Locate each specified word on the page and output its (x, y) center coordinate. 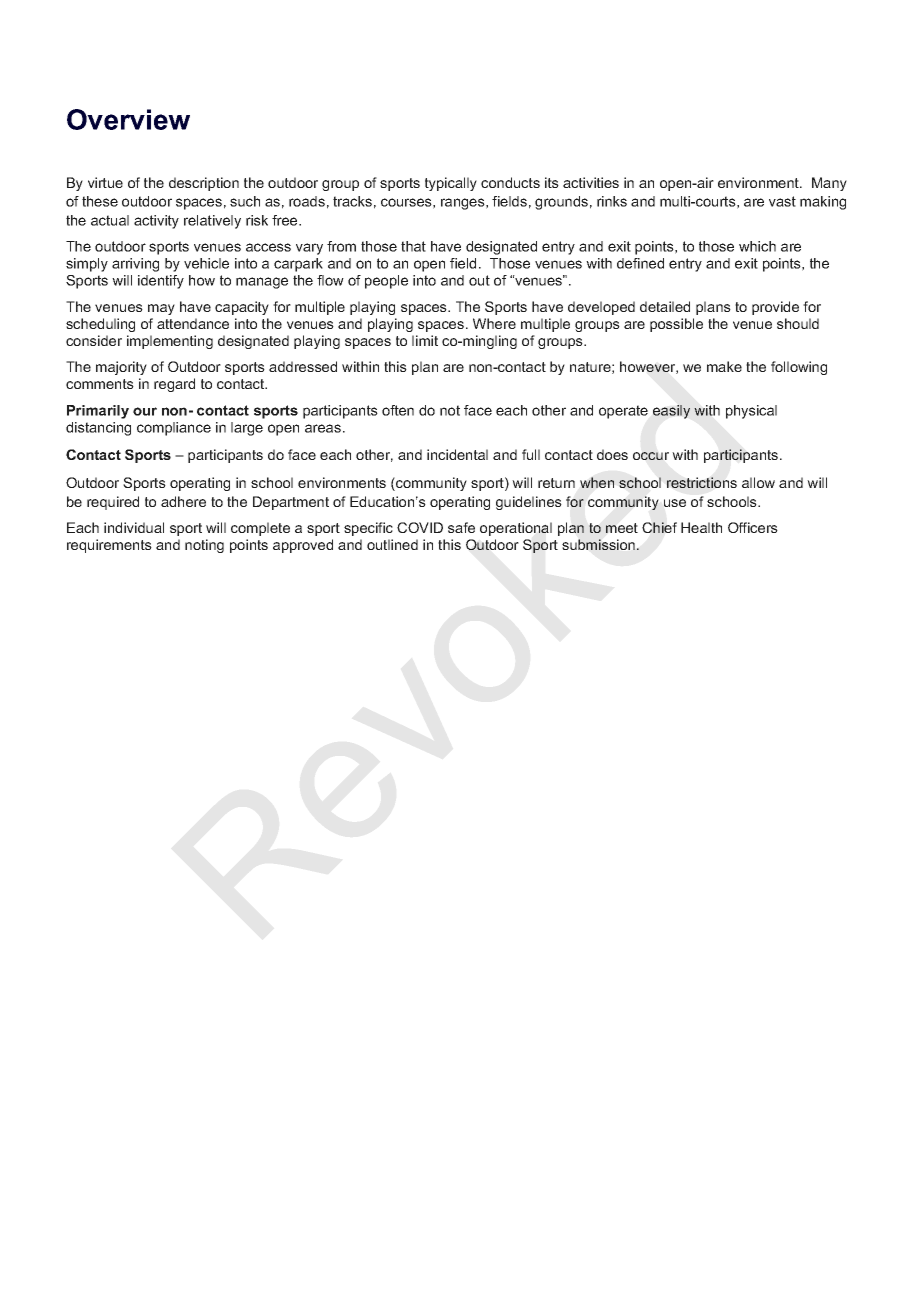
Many (829, 184)
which (757, 246)
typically (451, 184)
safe (461, 527)
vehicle (206, 263)
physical (751, 412)
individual (134, 527)
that (413, 246)
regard (174, 385)
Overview (128, 119)
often (398, 410)
